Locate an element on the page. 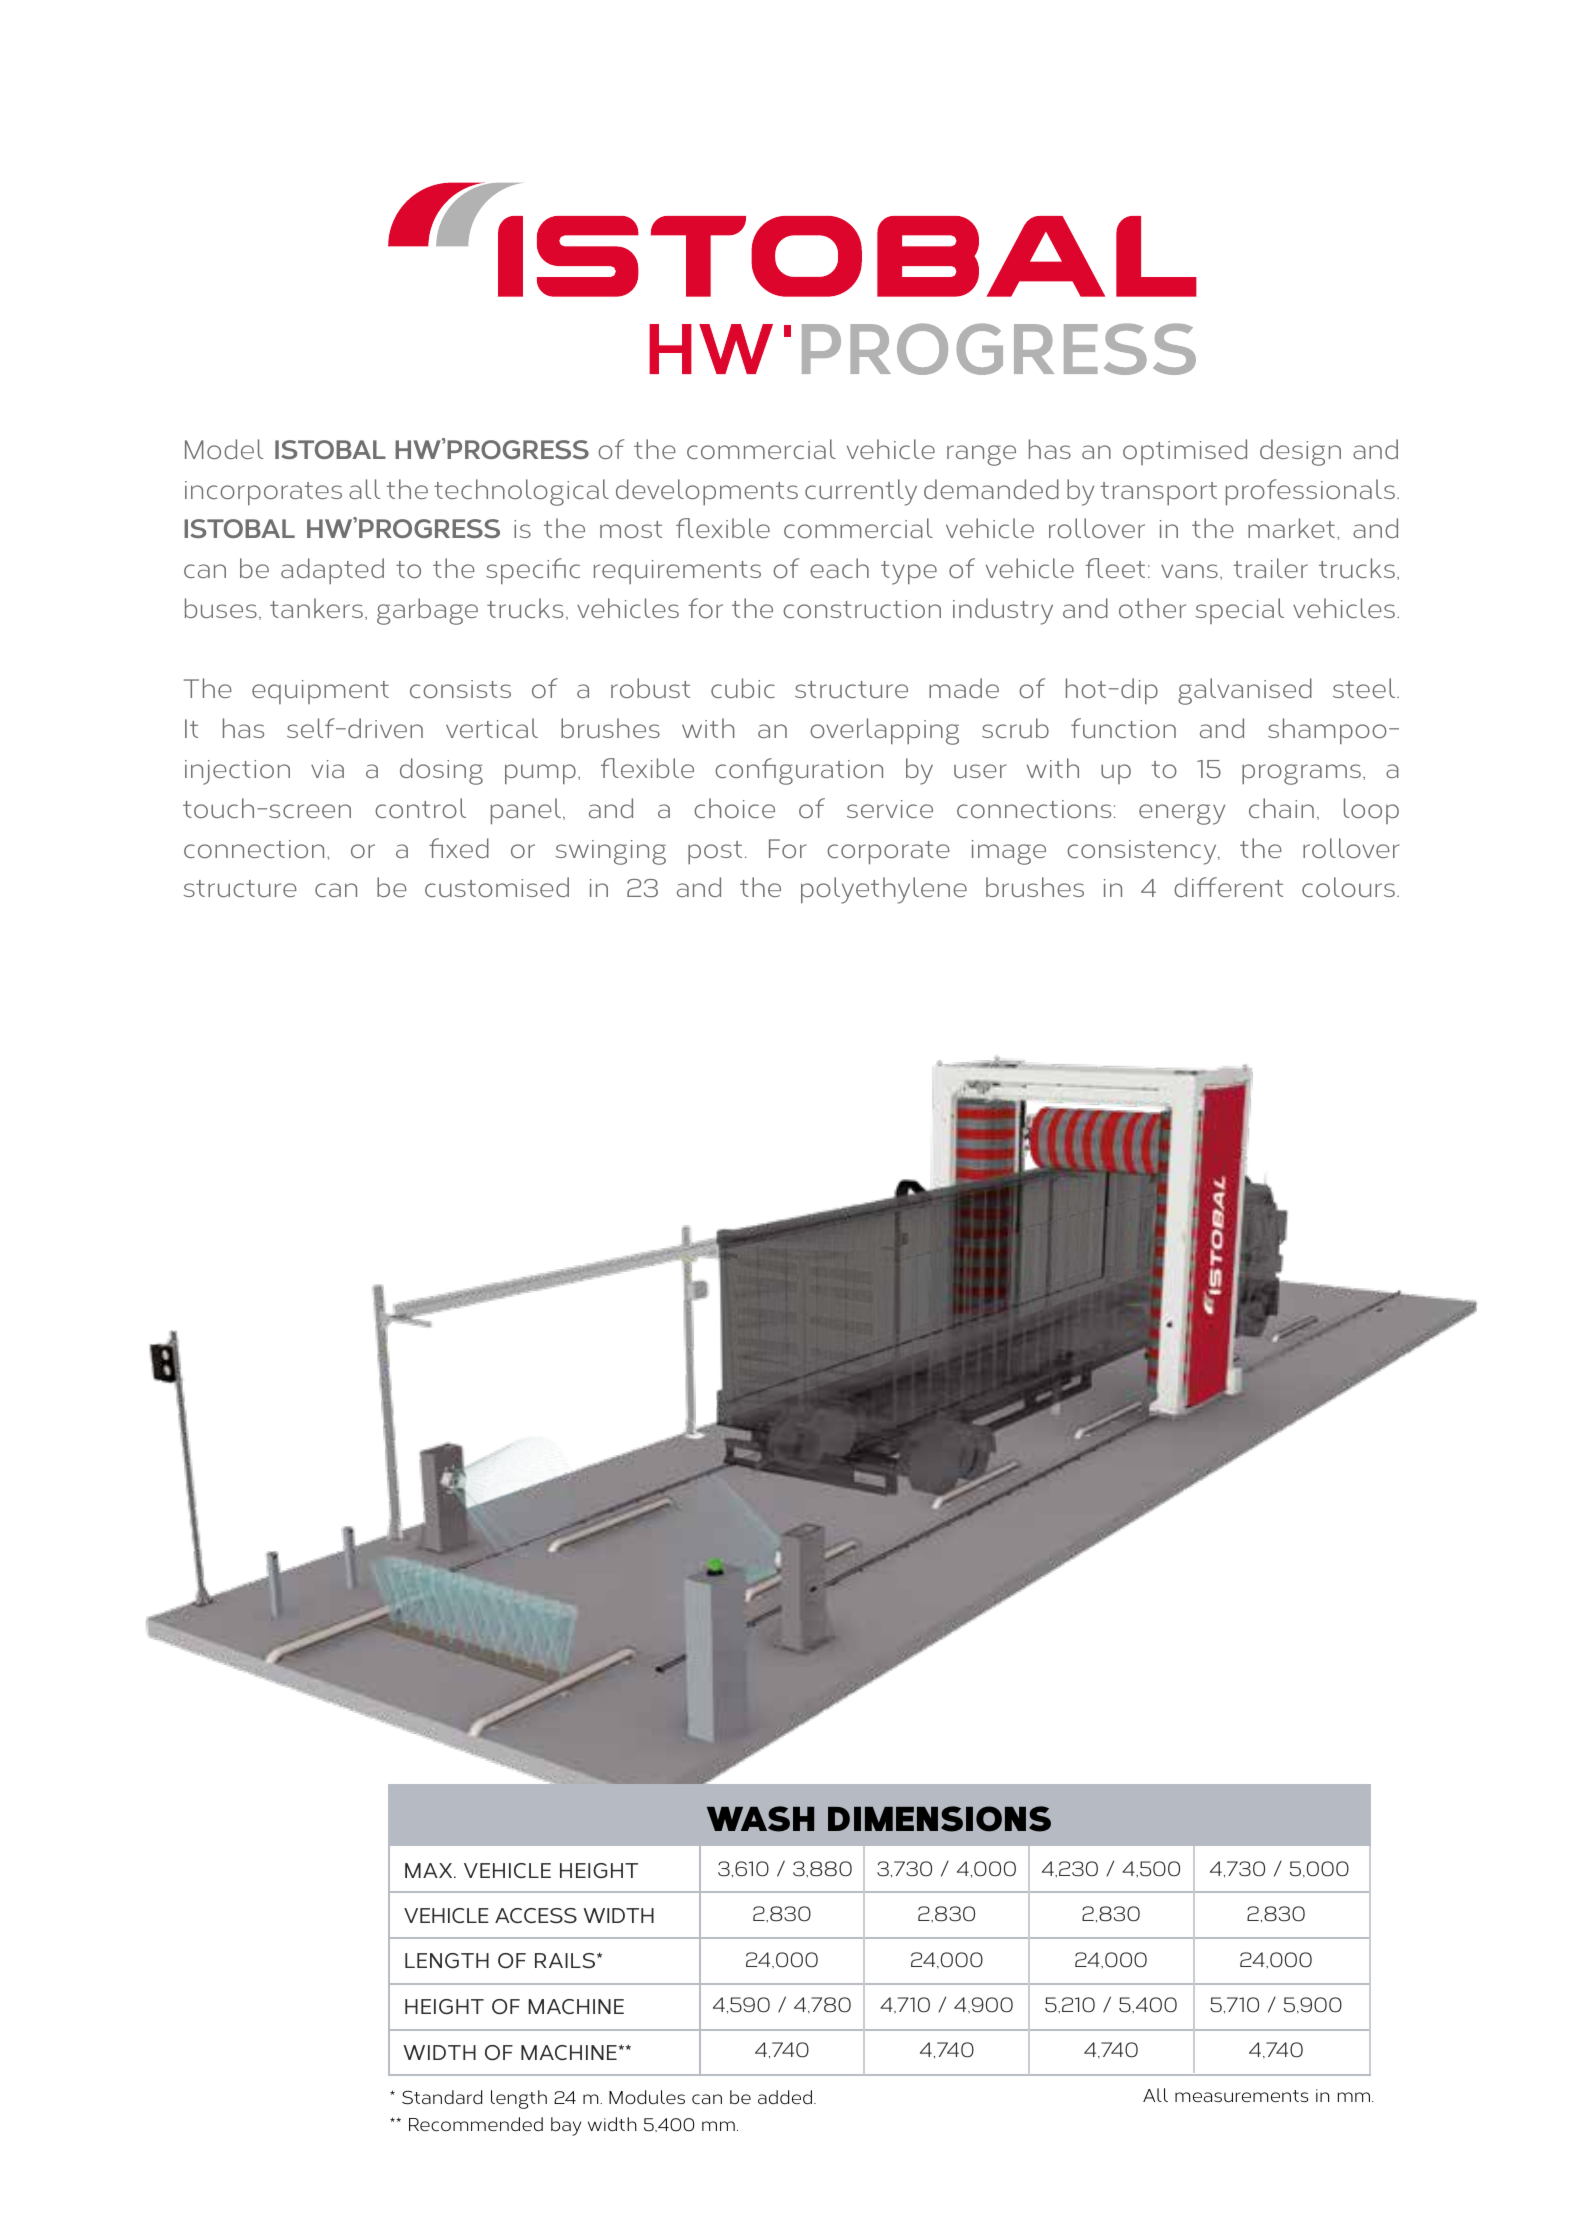  customised is located at coordinates (497, 887).
